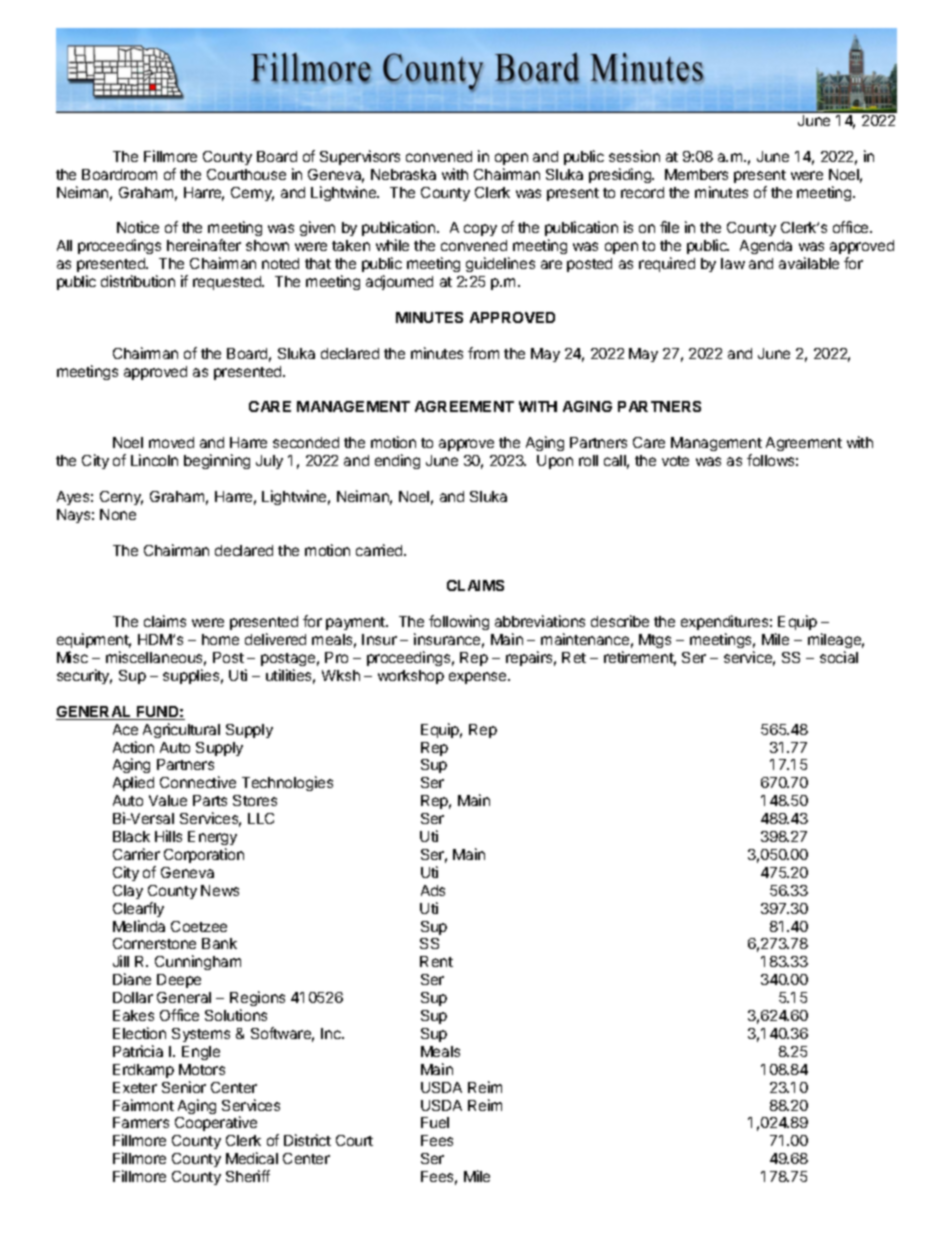 This screenshot has width=952, height=1233. Describe the element at coordinates (216, 1123) in the screenshot. I see `Cooperative` at that location.
